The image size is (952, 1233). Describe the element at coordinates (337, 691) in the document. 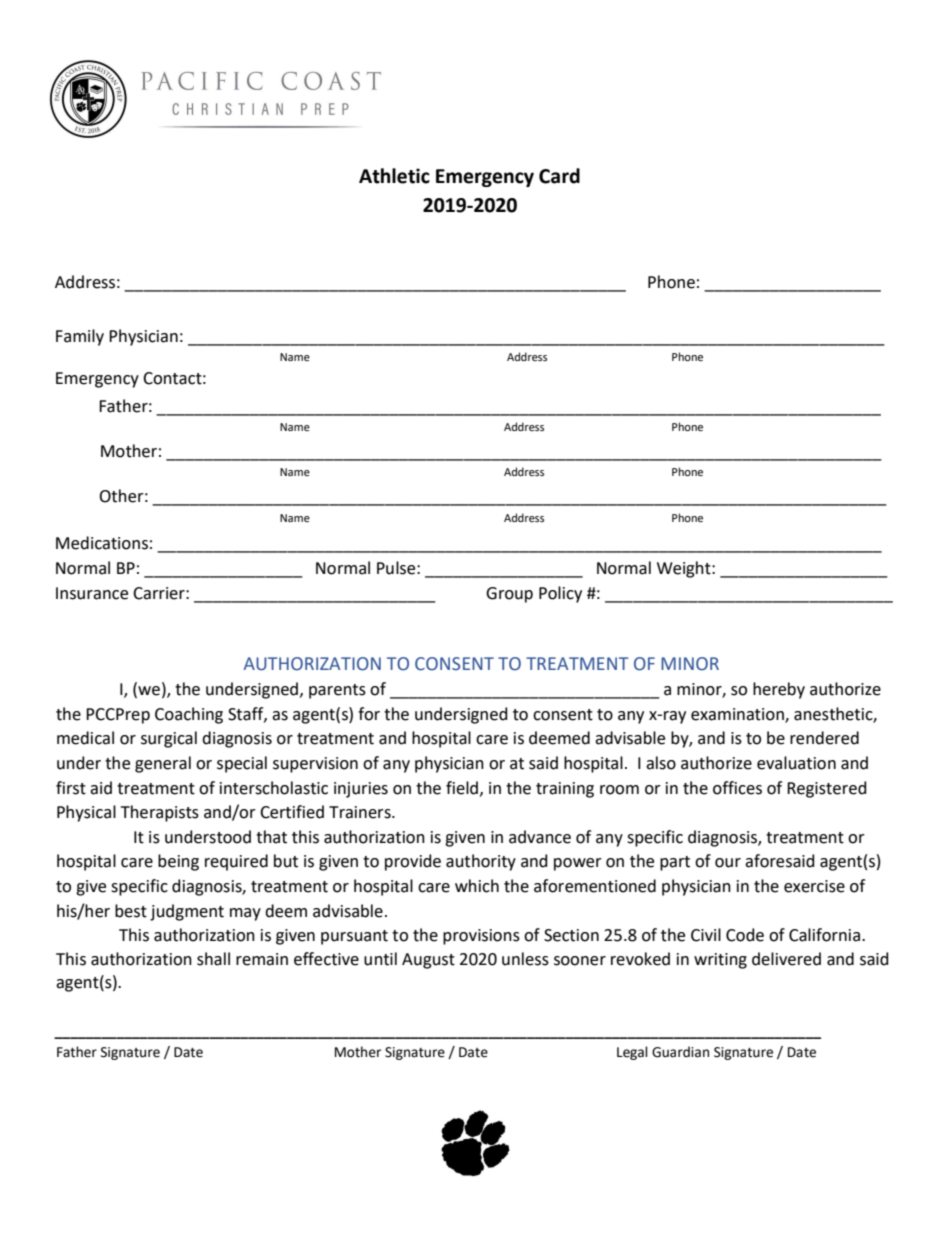

I see `parents` at that location.
